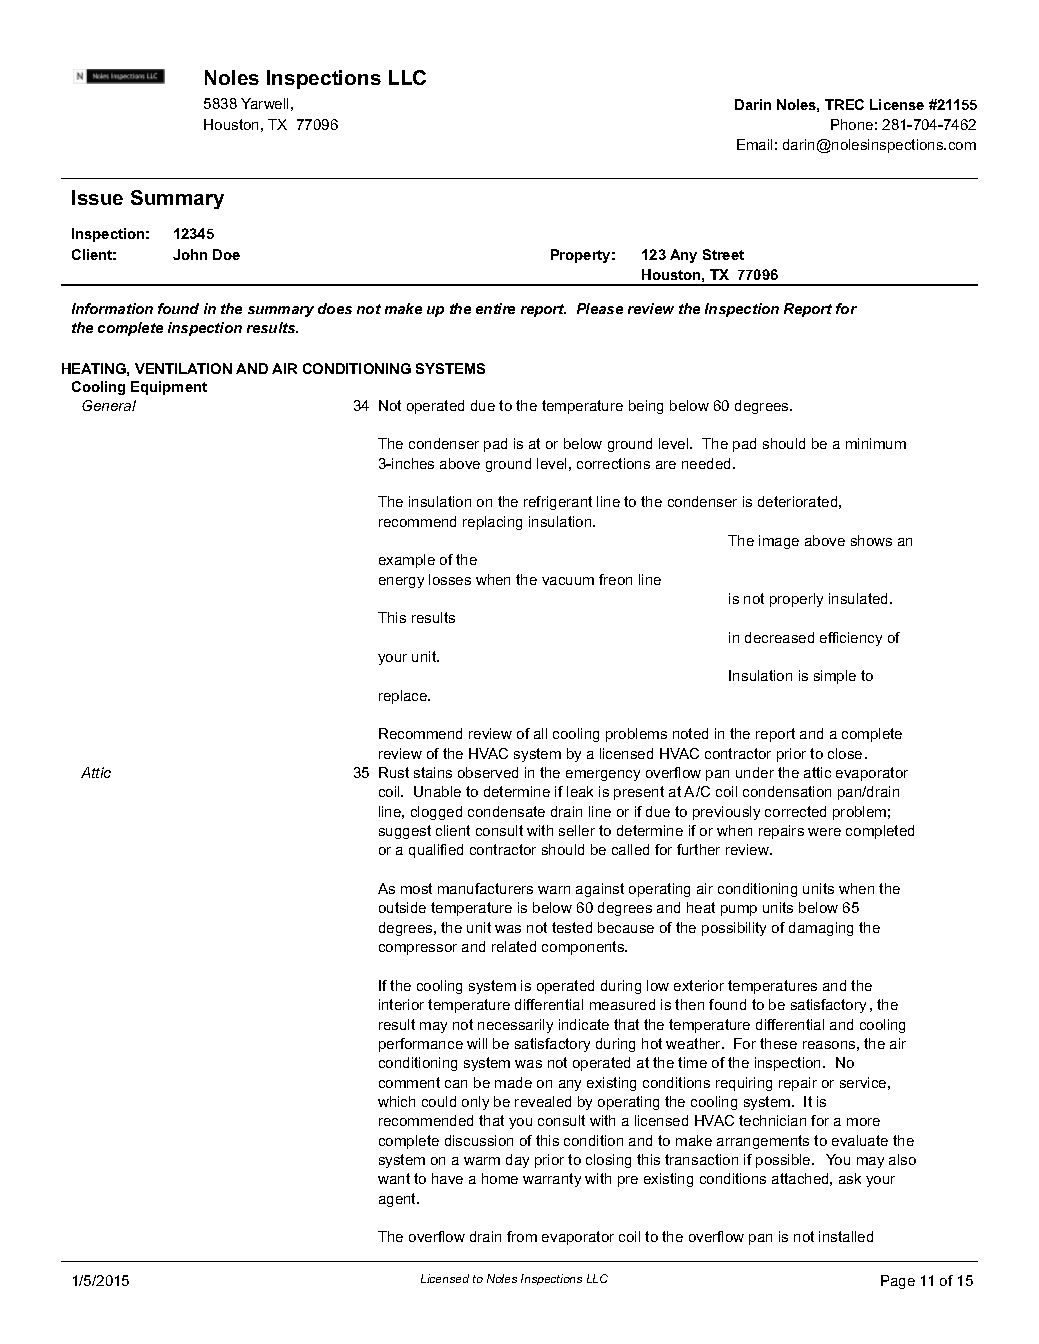  Describe the element at coordinates (754, 144) in the screenshot. I see `Email` at that location.
